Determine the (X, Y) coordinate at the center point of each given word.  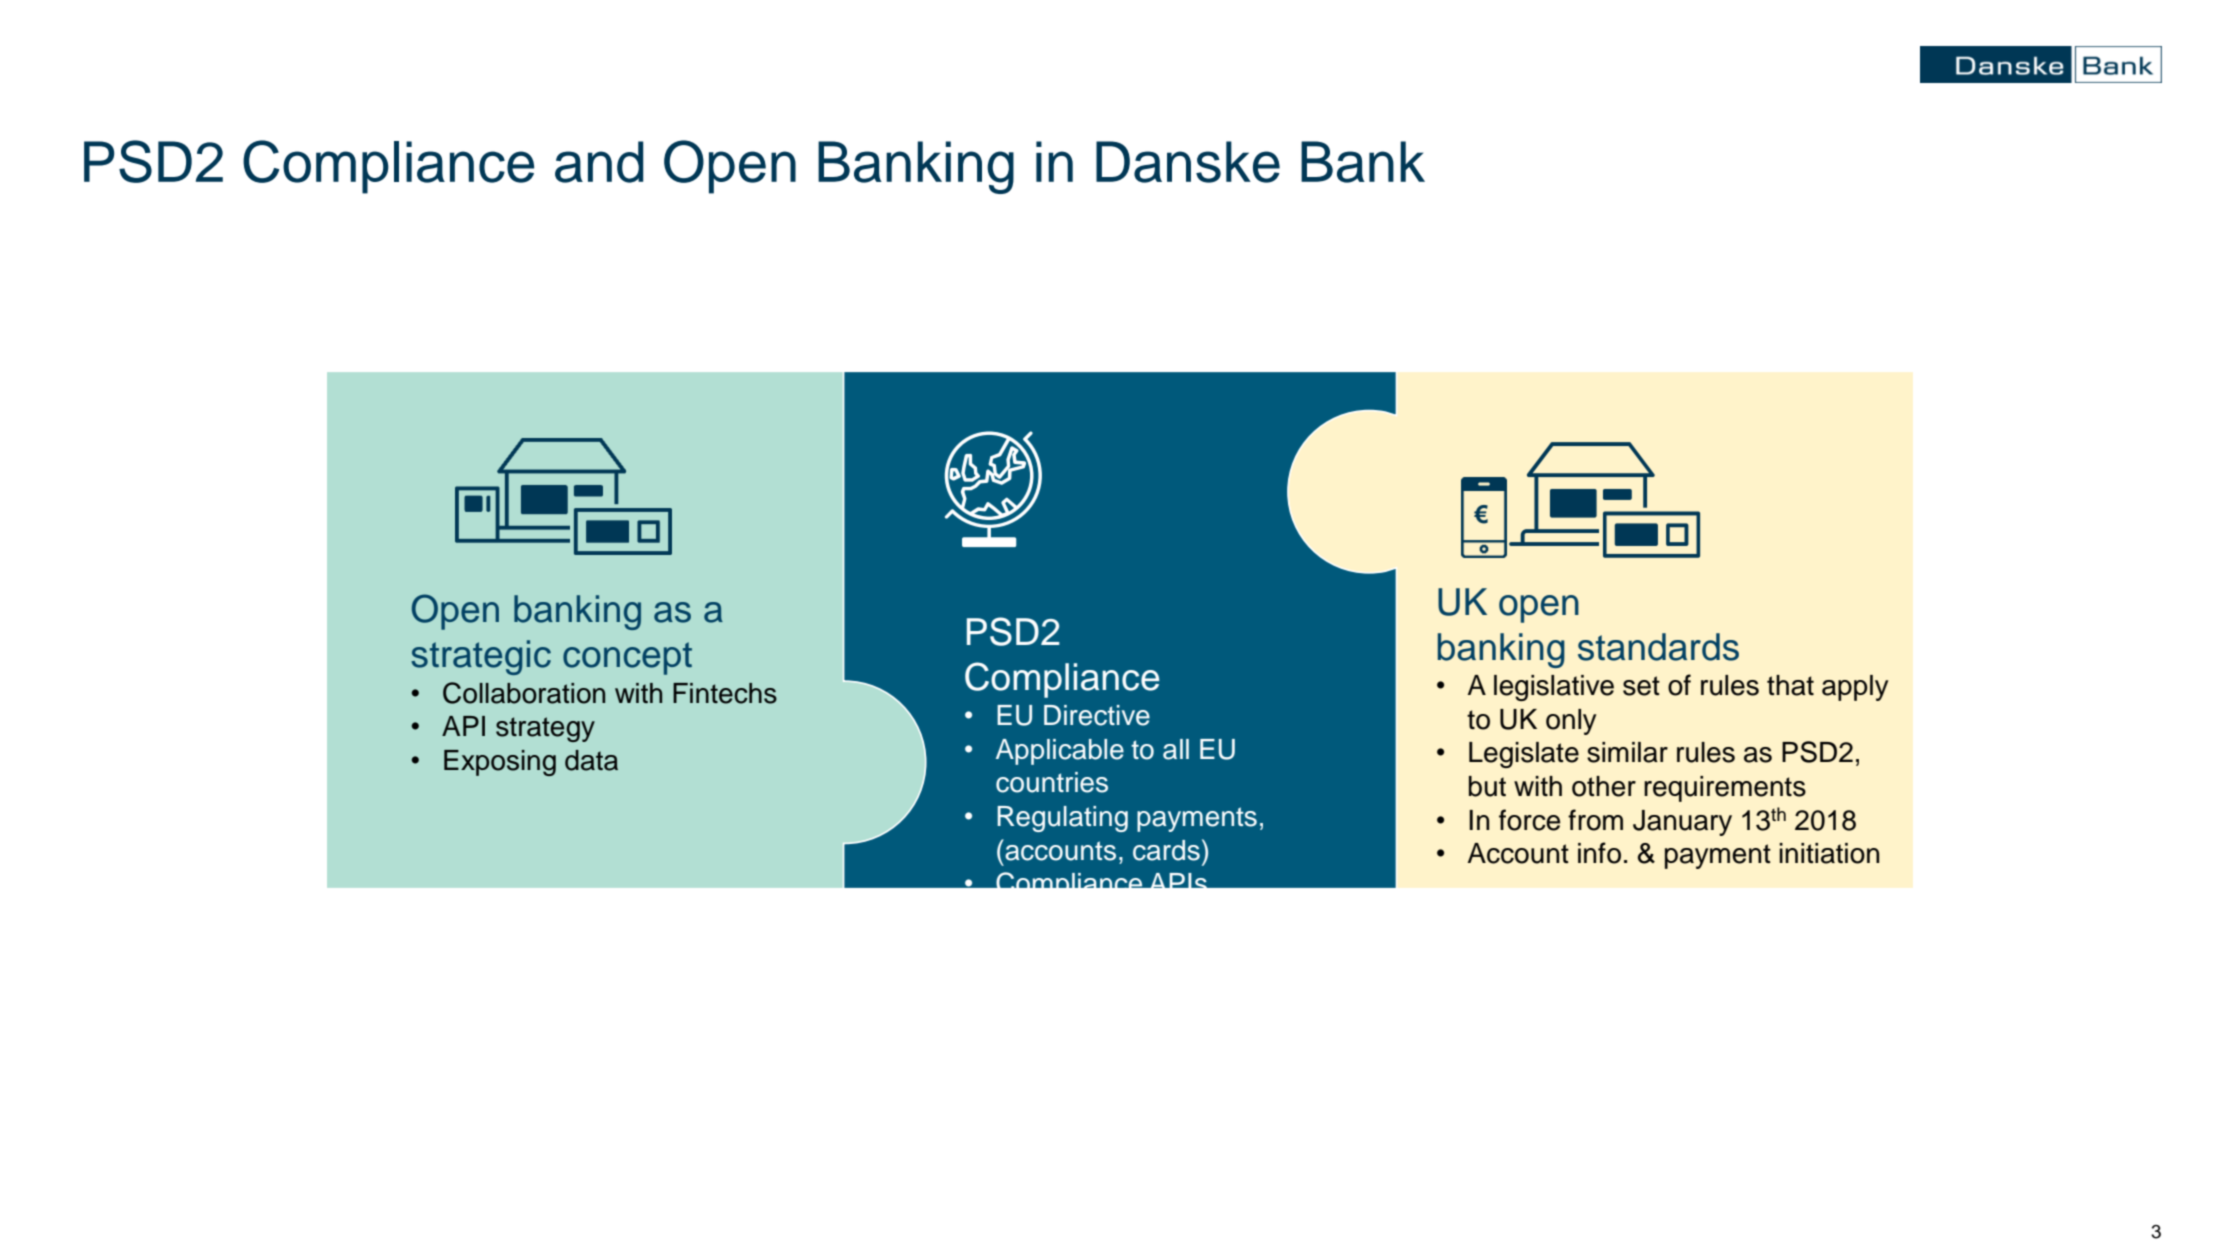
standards (1658, 647)
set (1641, 686)
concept (627, 658)
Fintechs (725, 693)
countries (1052, 782)
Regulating (1062, 819)
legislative (1554, 688)
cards (1166, 850)
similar (1627, 752)
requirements (1725, 789)
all (1176, 749)
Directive (1097, 715)
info (1599, 853)
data (591, 760)
